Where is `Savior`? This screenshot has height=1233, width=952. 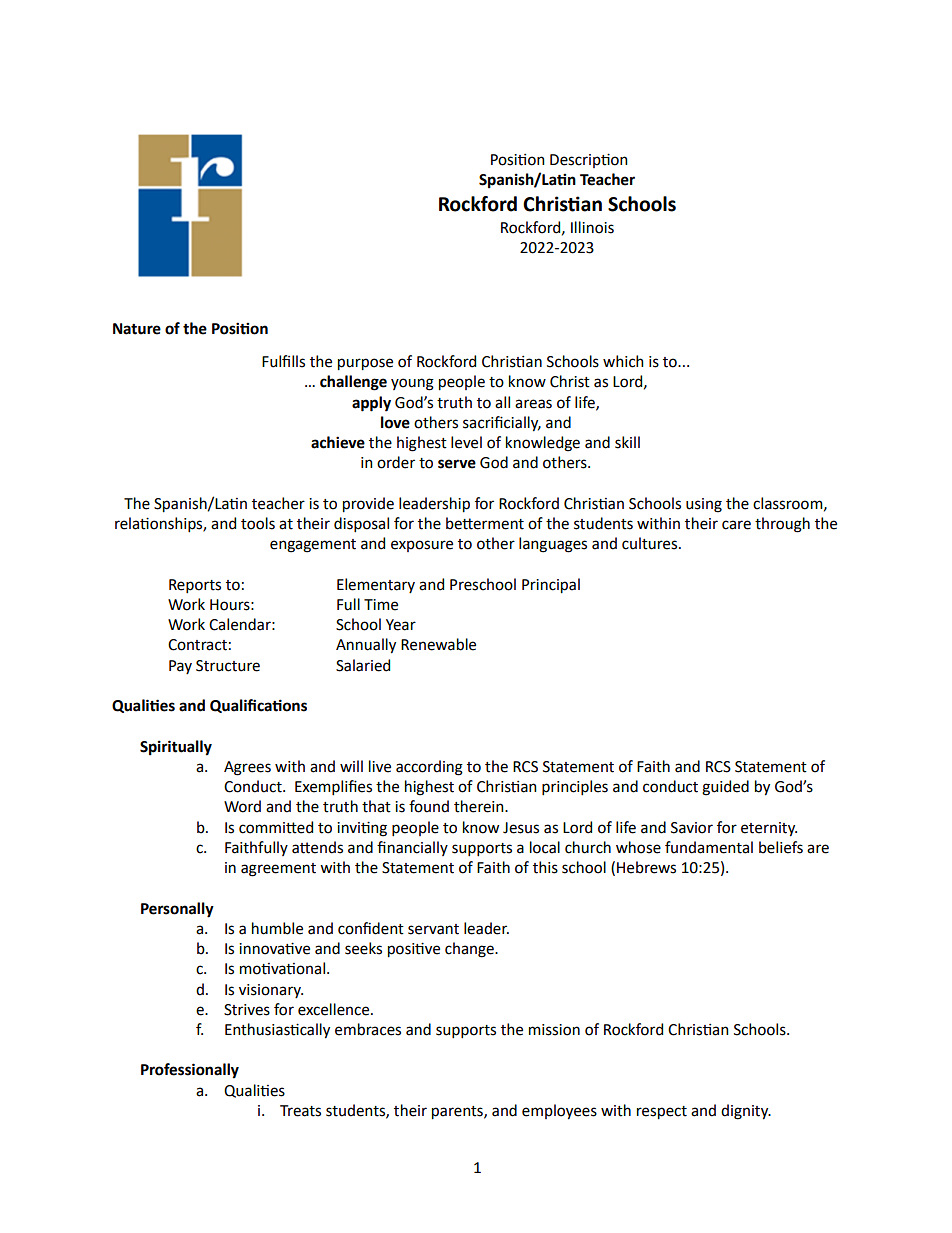 Savior is located at coordinates (692, 828).
